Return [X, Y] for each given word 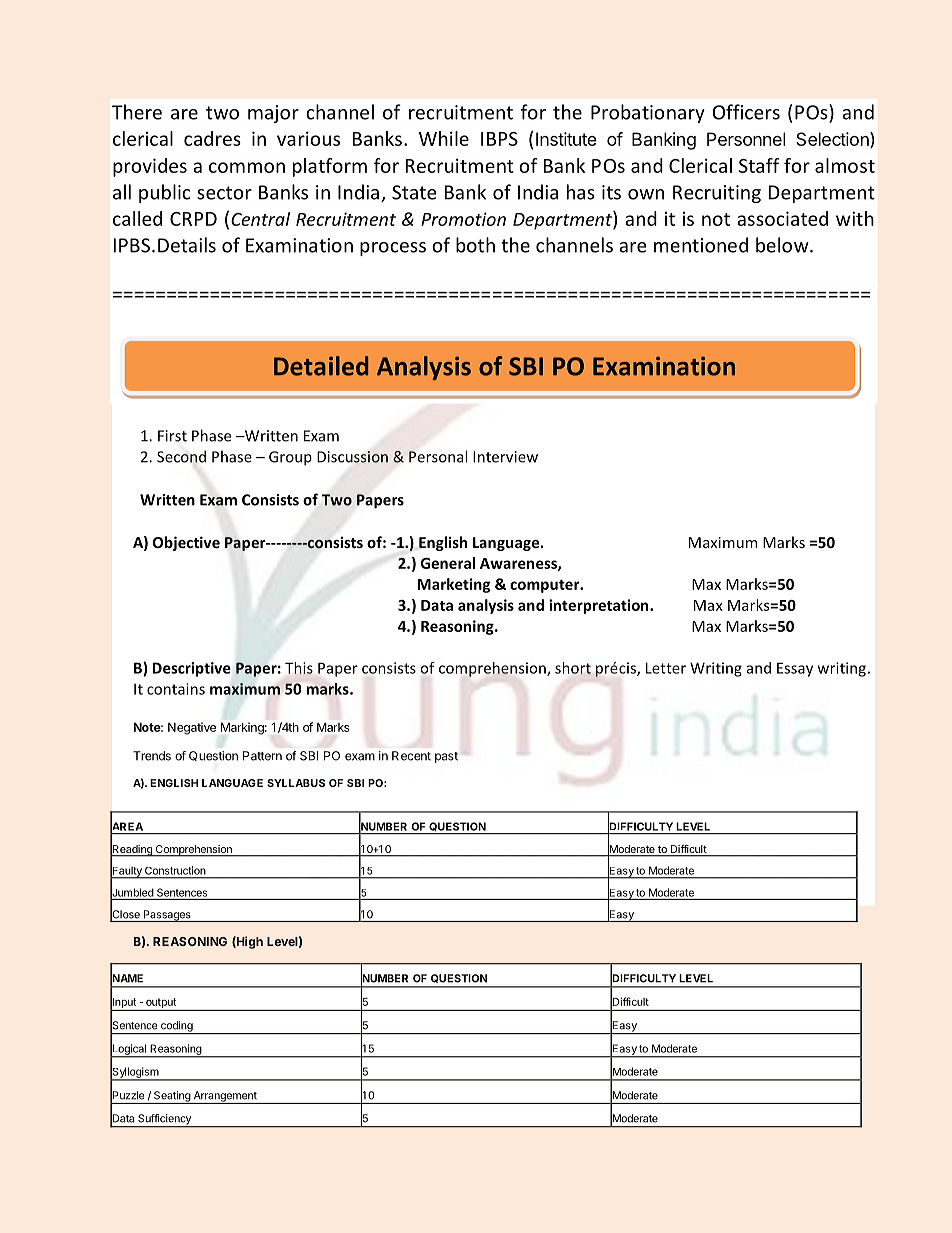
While [444, 138]
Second [181, 456]
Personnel [746, 139]
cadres [212, 138]
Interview [505, 457]
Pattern [262, 756]
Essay [795, 669]
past [446, 757]
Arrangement [225, 1097]
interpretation [600, 606]
